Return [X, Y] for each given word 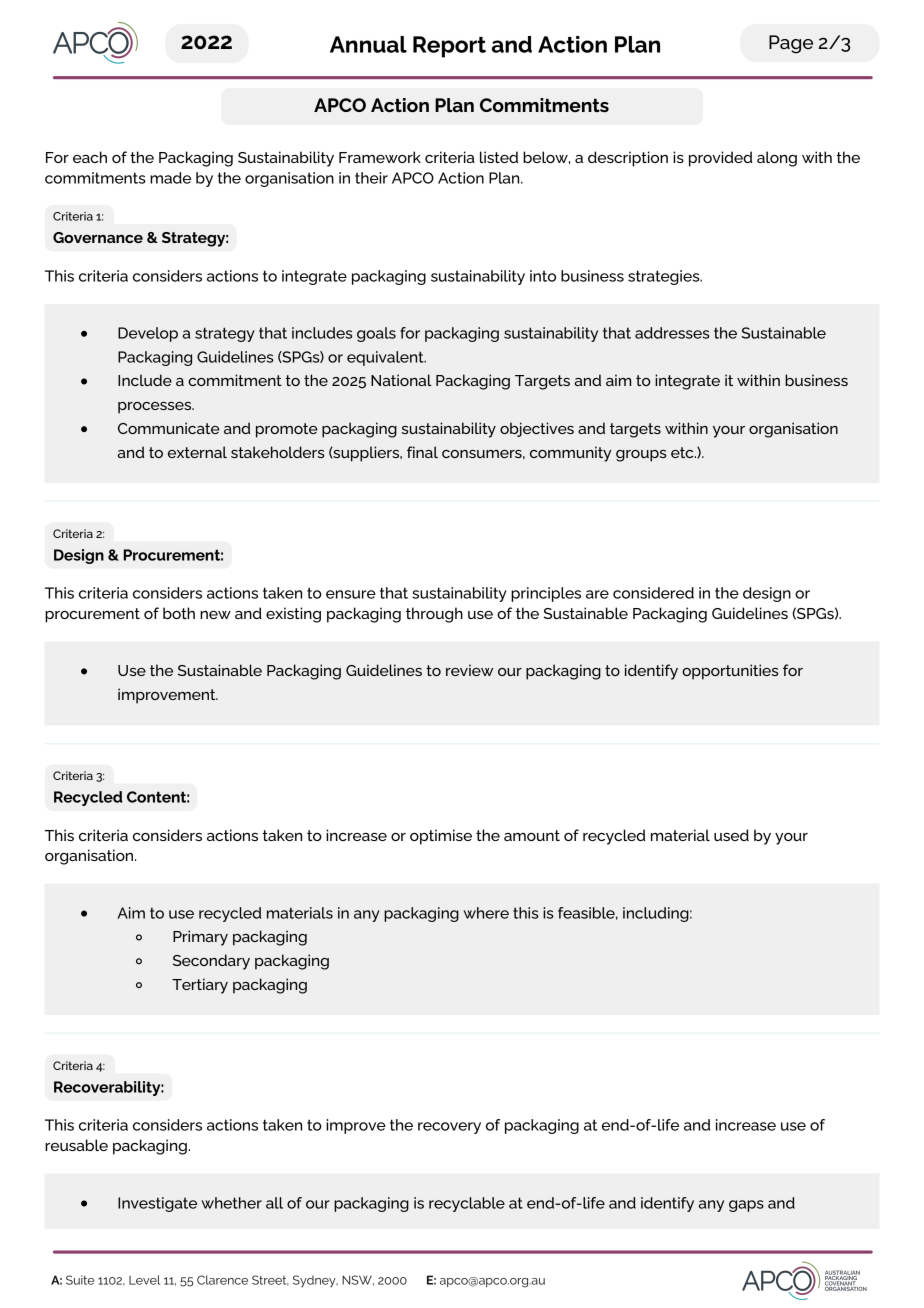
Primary [200, 938]
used [731, 835]
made [170, 178]
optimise [441, 837]
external [197, 452]
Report [449, 47]
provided [721, 159]
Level [144, 1280]
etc [683, 452]
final [422, 452]
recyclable [467, 1204]
